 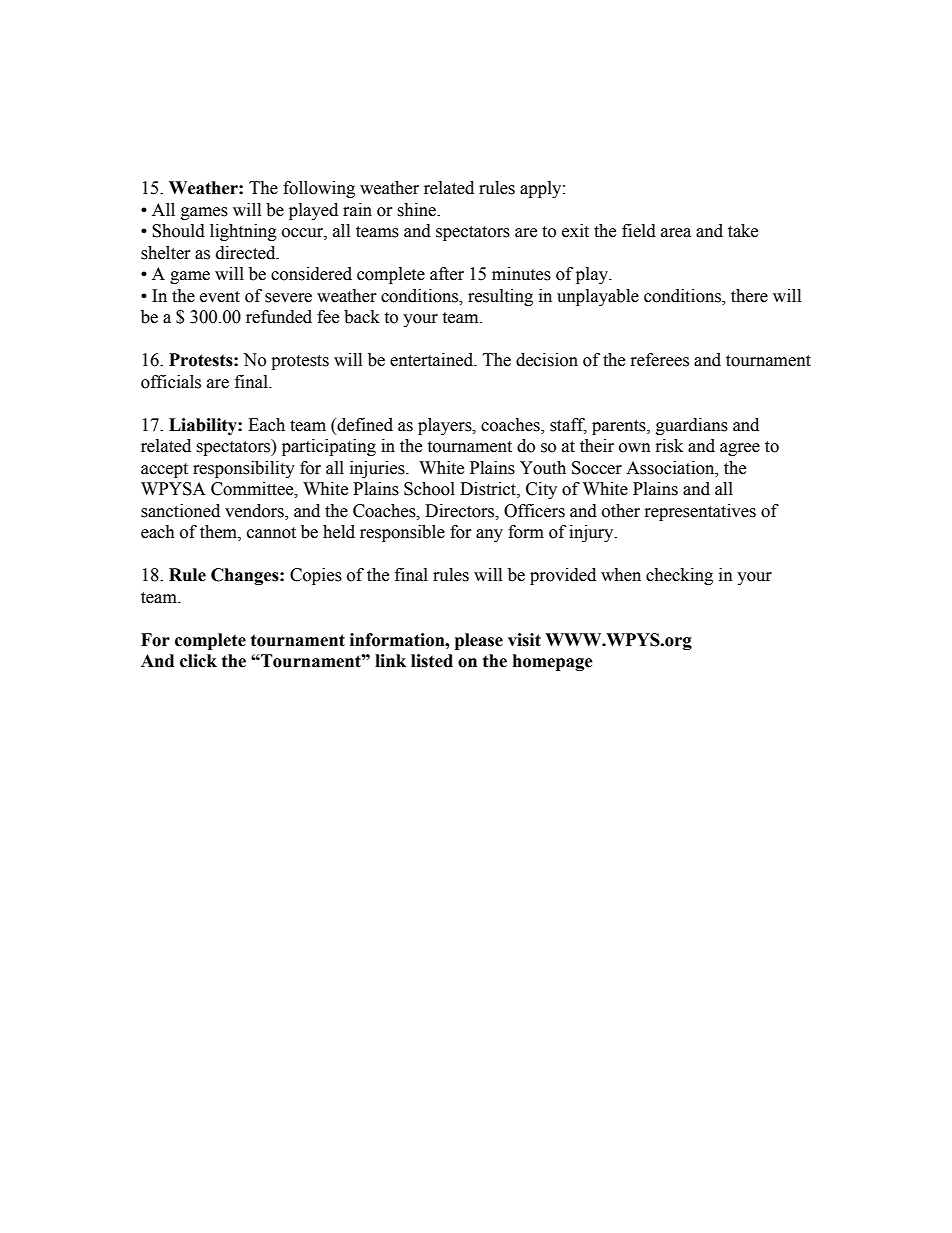 What do you see at coordinates (364, 426) in the document?
I see `defined` at bounding box center [364, 426].
